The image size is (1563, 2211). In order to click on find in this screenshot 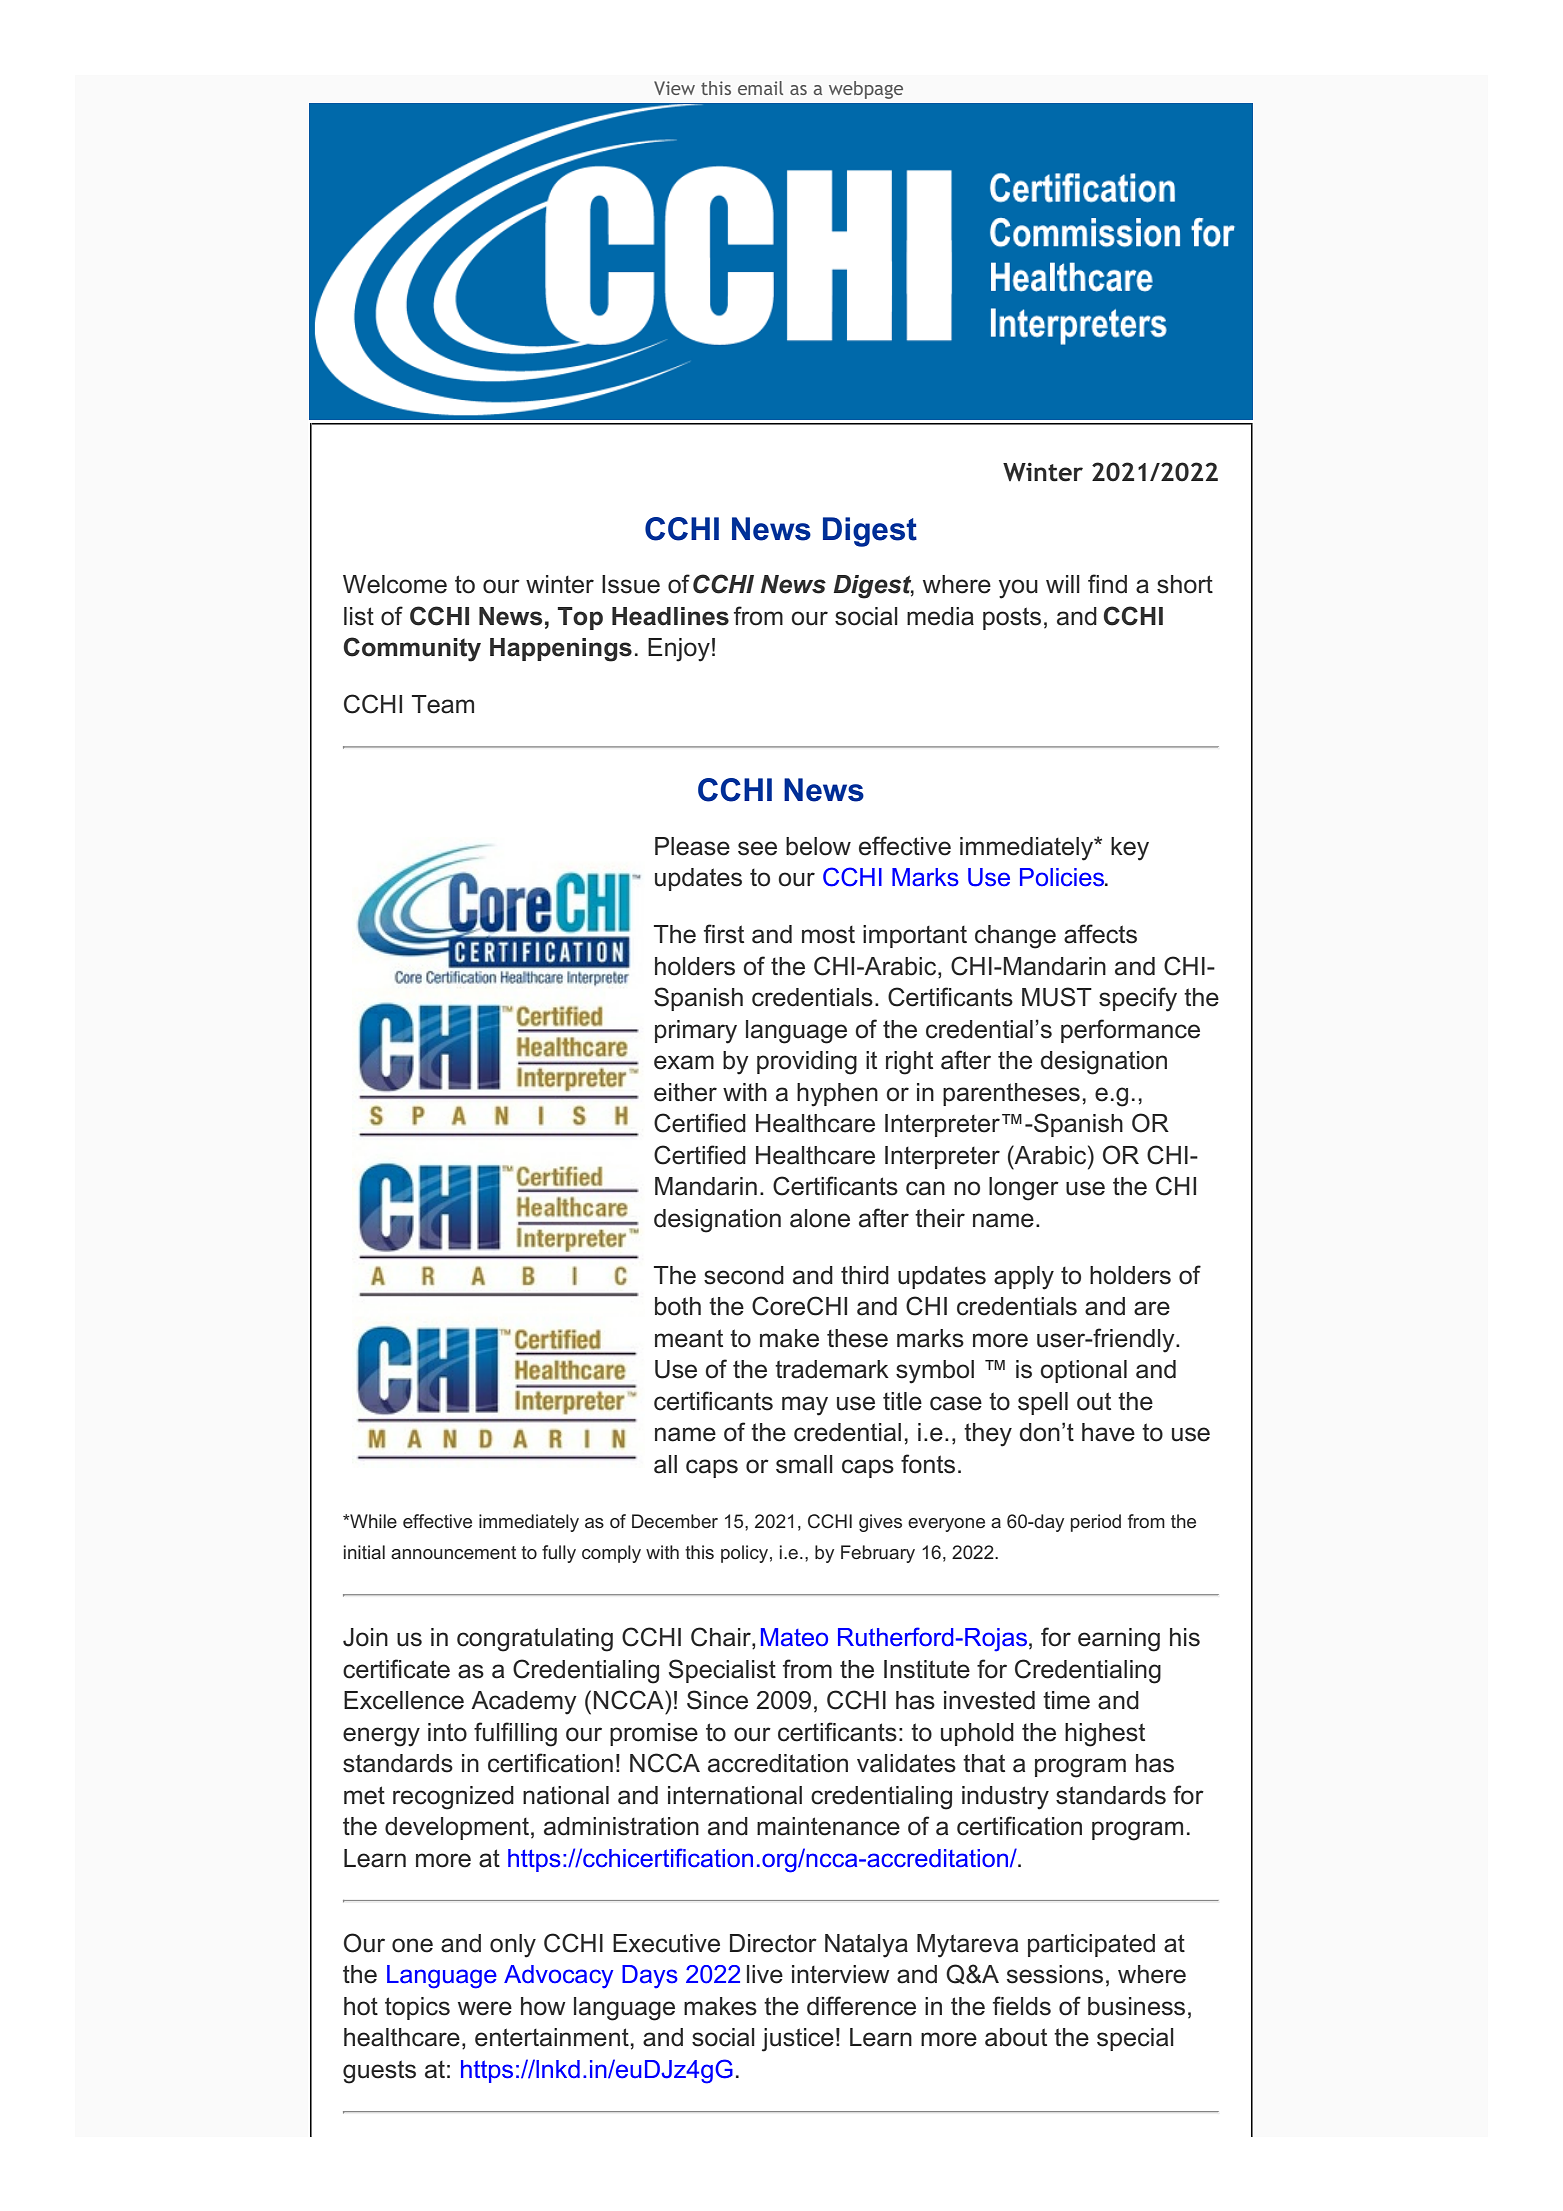, I will do `click(1107, 584)`.
